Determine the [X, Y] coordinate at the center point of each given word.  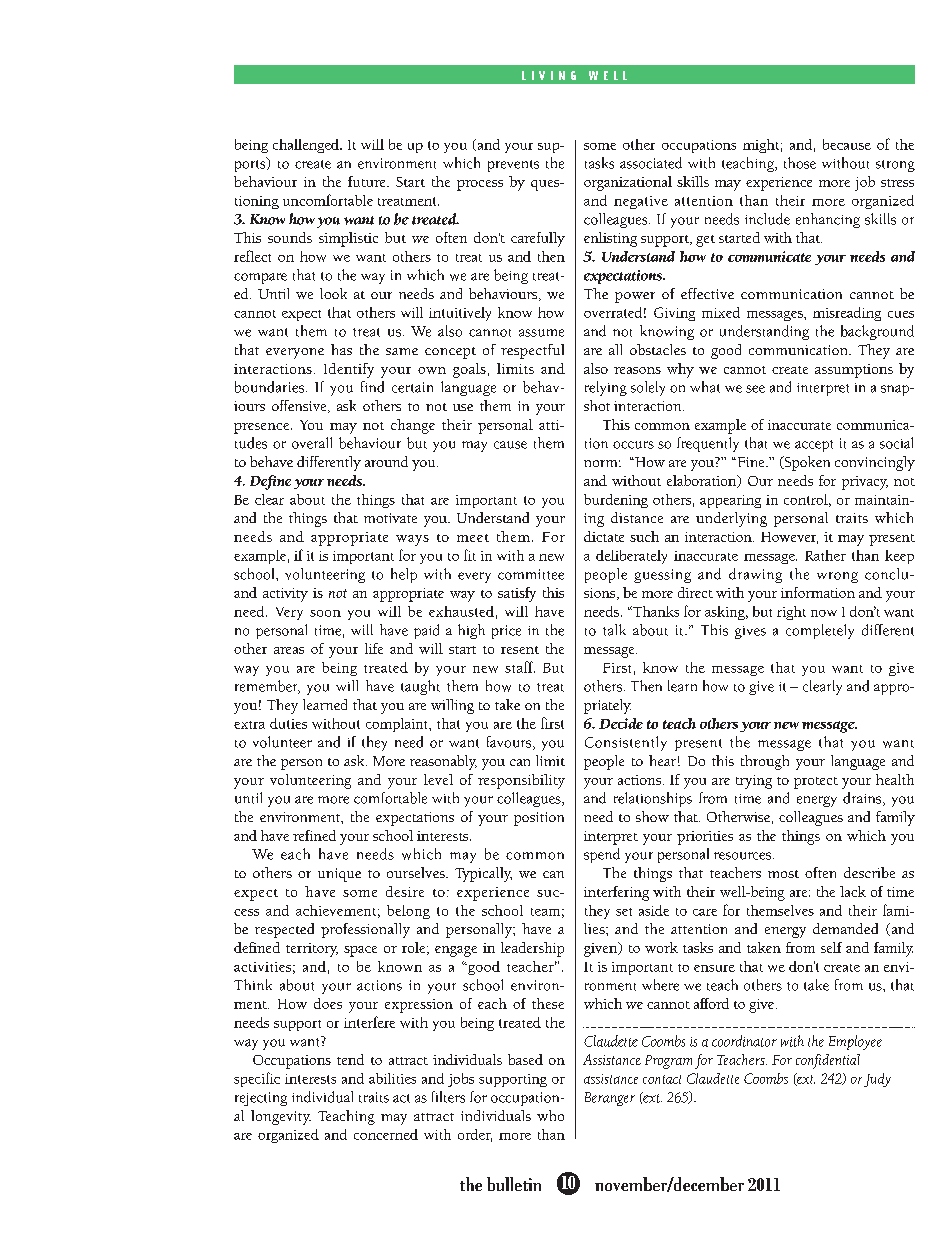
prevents [513, 166]
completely [820, 631]
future [368, 181]
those [800, 163]
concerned [386, 1134]
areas [289, 650]
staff [520, 667]
